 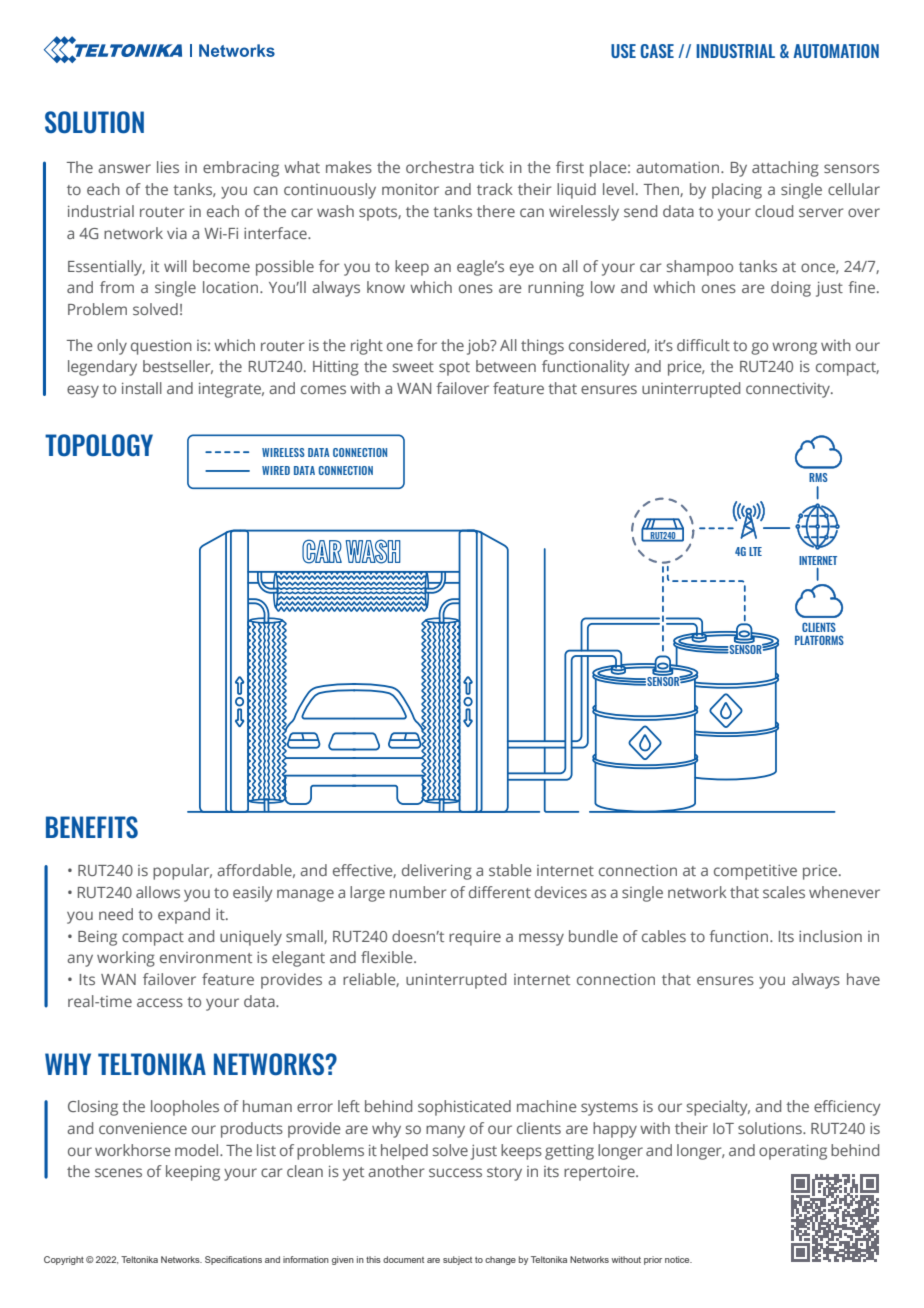 What do you see at coordinates (793, 1152) in the screenshot?
I see `operating` at bounding box center [793, 1152].
